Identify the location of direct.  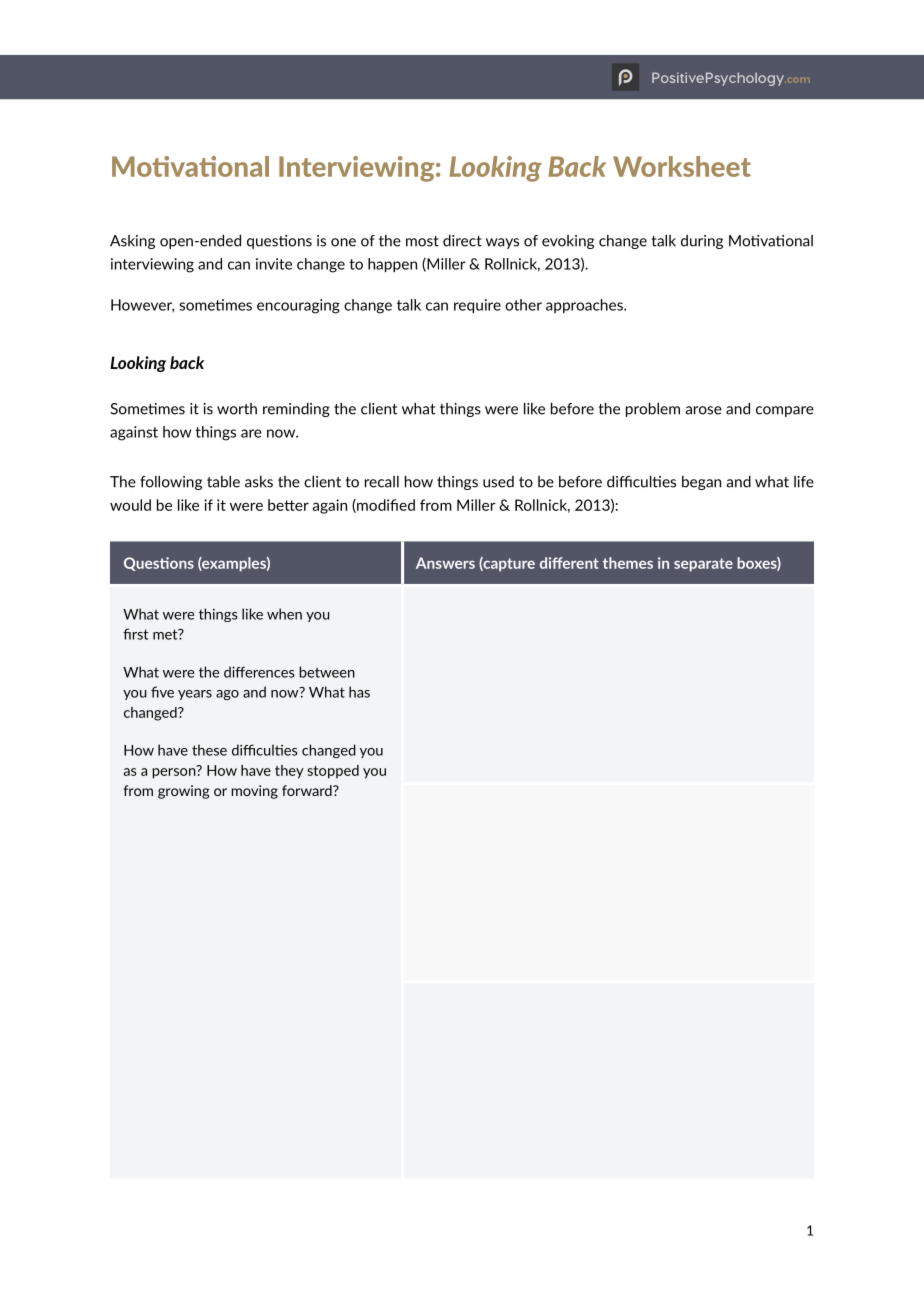
(462, 241).
